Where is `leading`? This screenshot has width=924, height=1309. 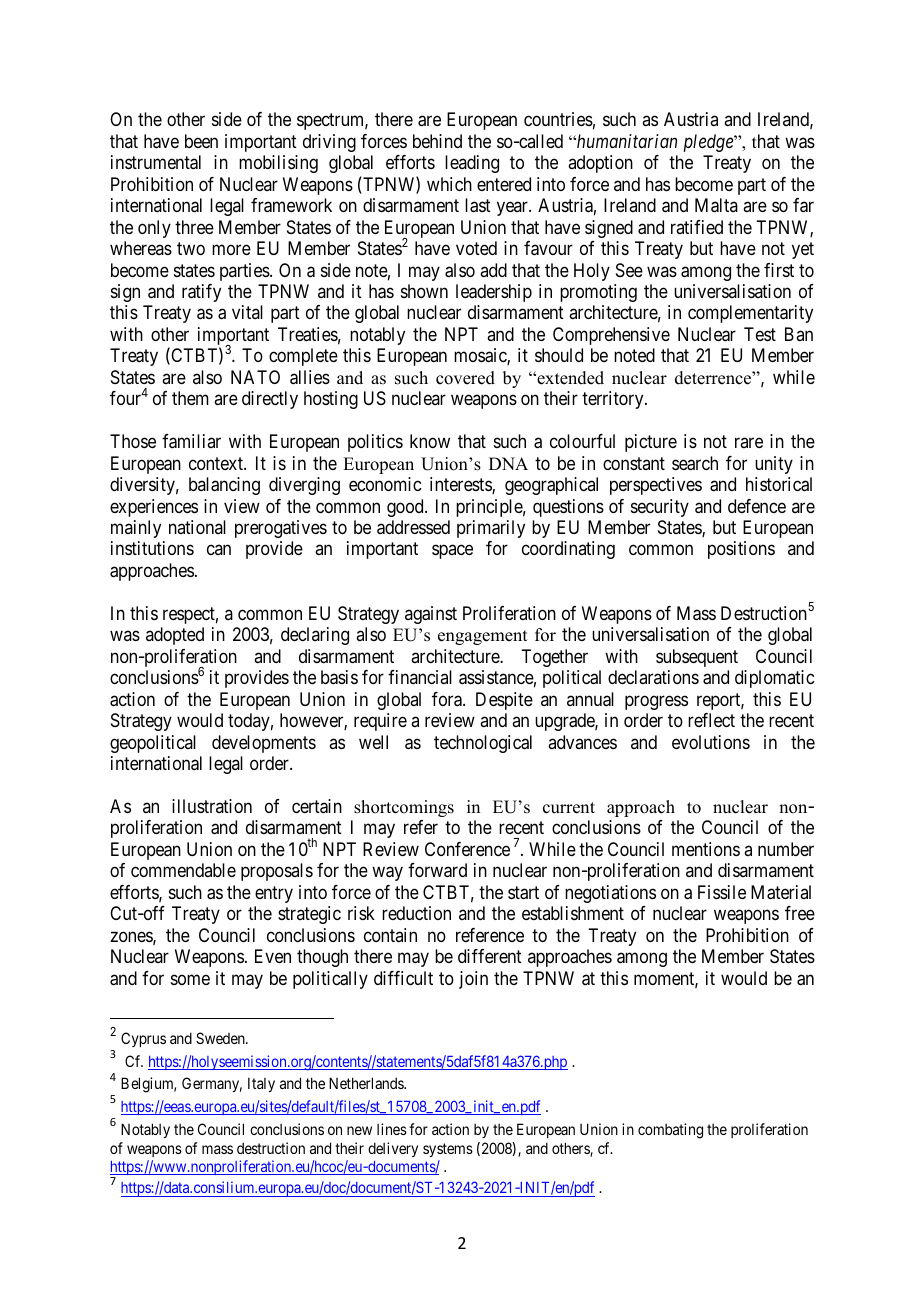
leading is located at coordinates (472, 164).
